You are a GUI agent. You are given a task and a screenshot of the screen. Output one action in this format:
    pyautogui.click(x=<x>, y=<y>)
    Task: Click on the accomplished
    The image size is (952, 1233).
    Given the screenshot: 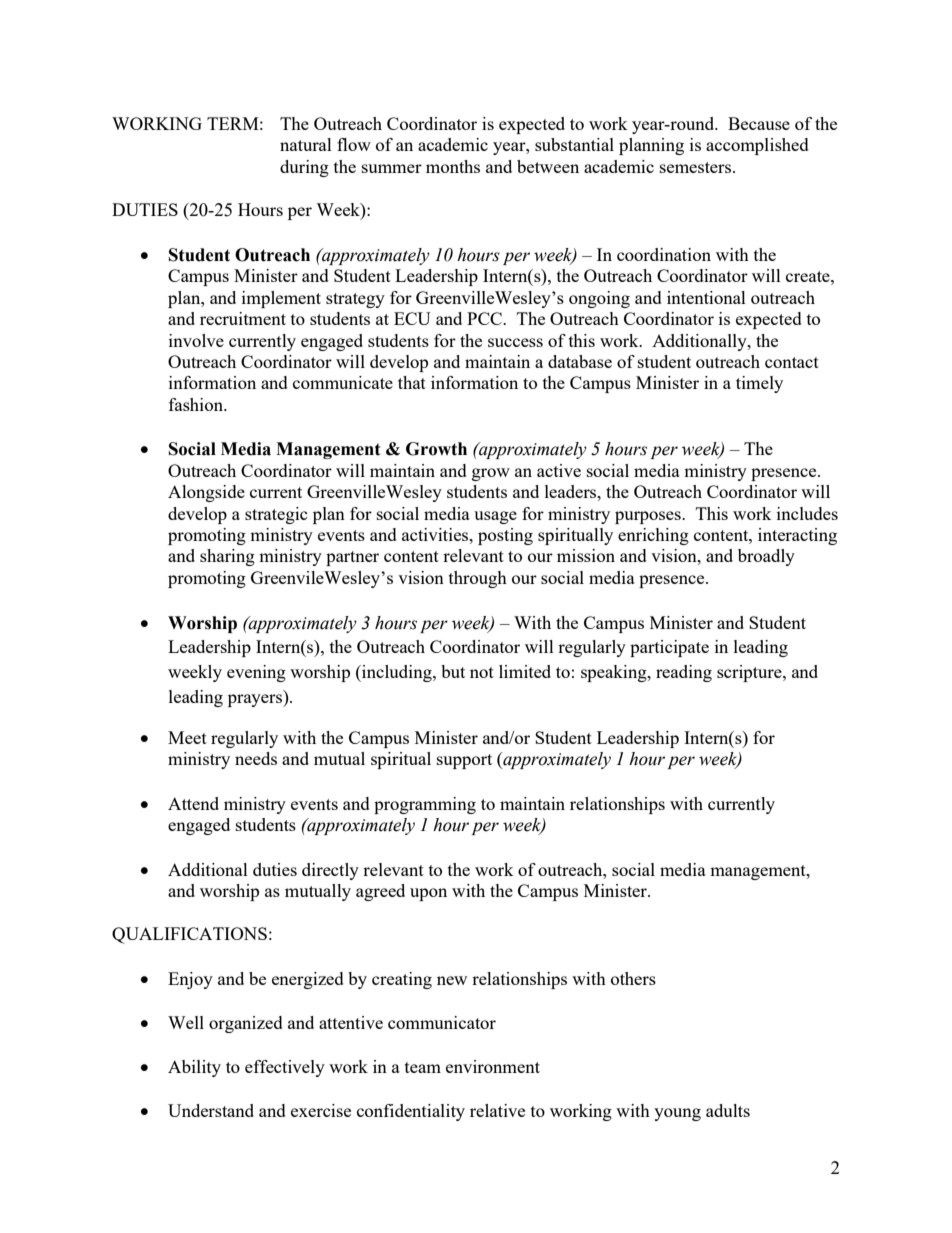 What is the action you would take?
    pyautogui.click(x=757, y=146)
